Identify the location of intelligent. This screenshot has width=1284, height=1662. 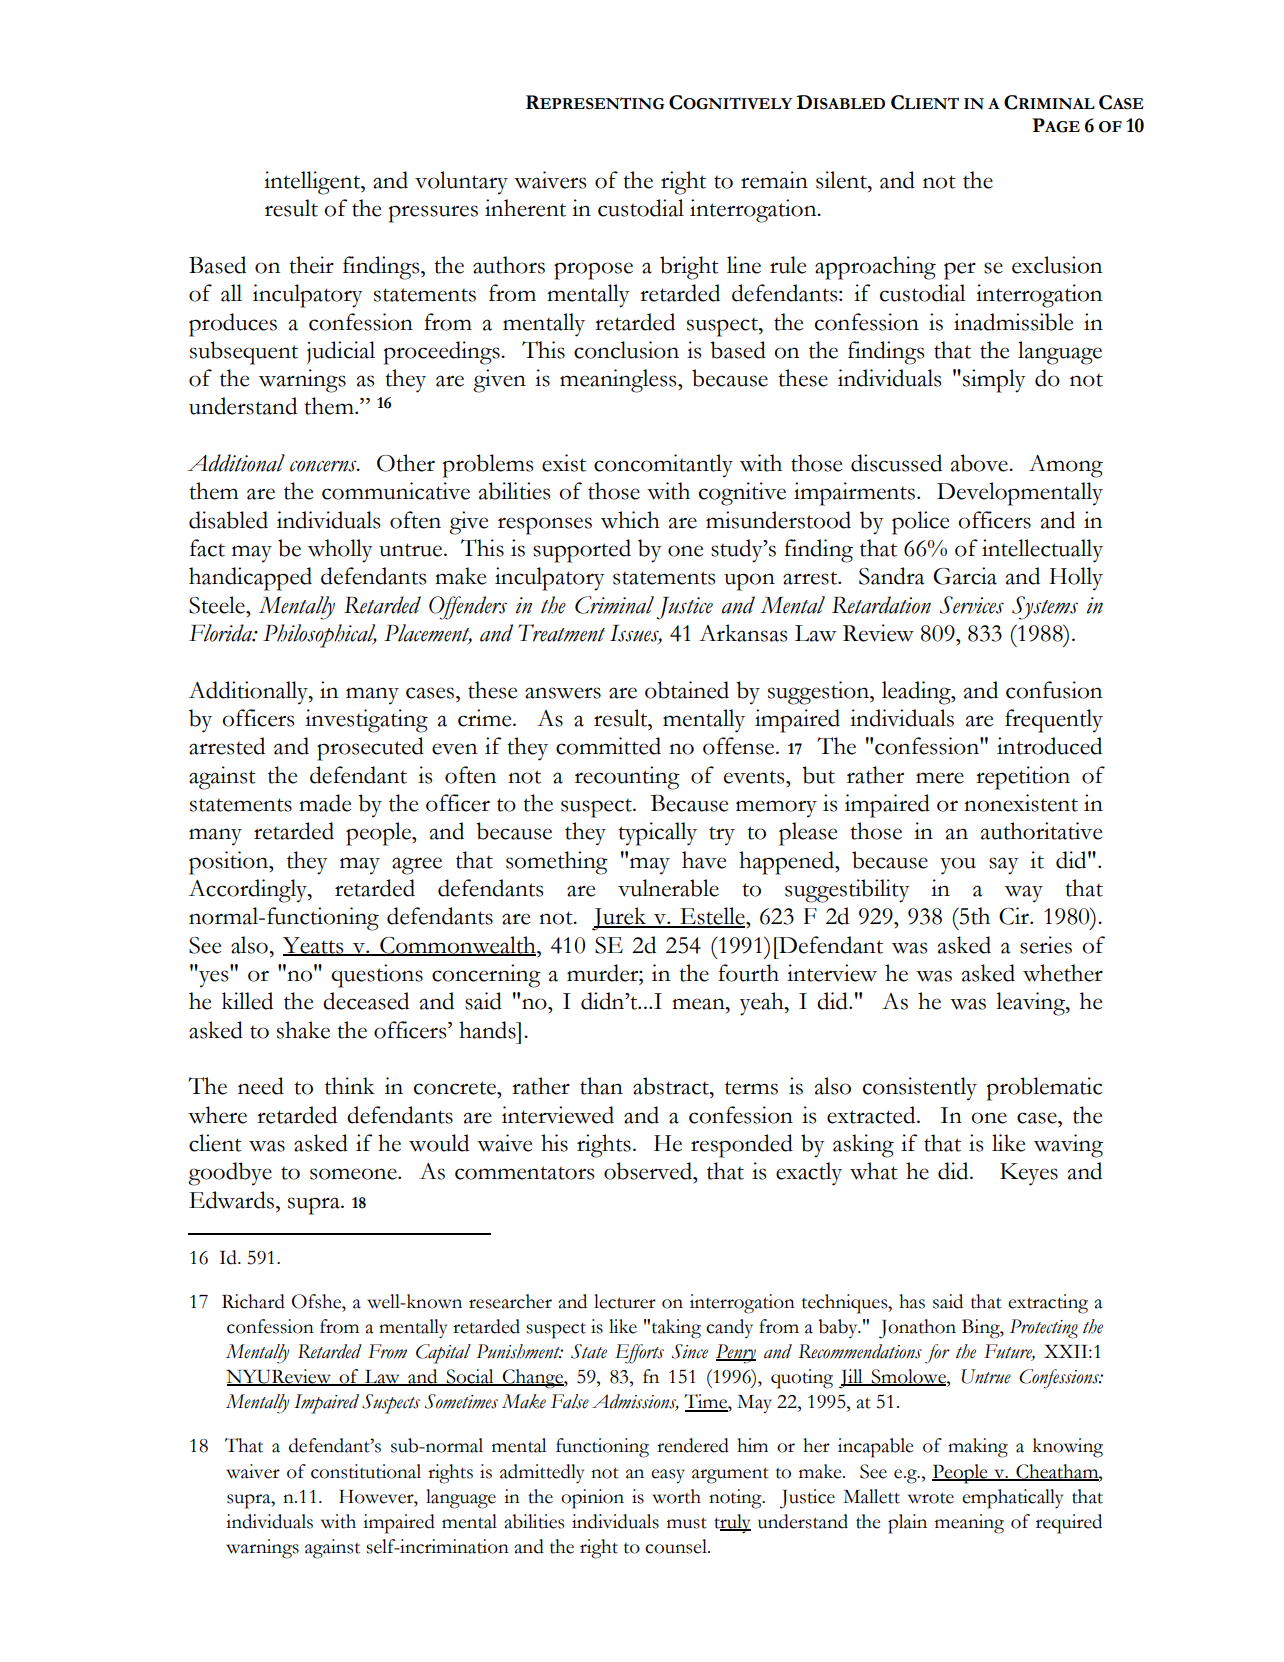
(313, 183).
